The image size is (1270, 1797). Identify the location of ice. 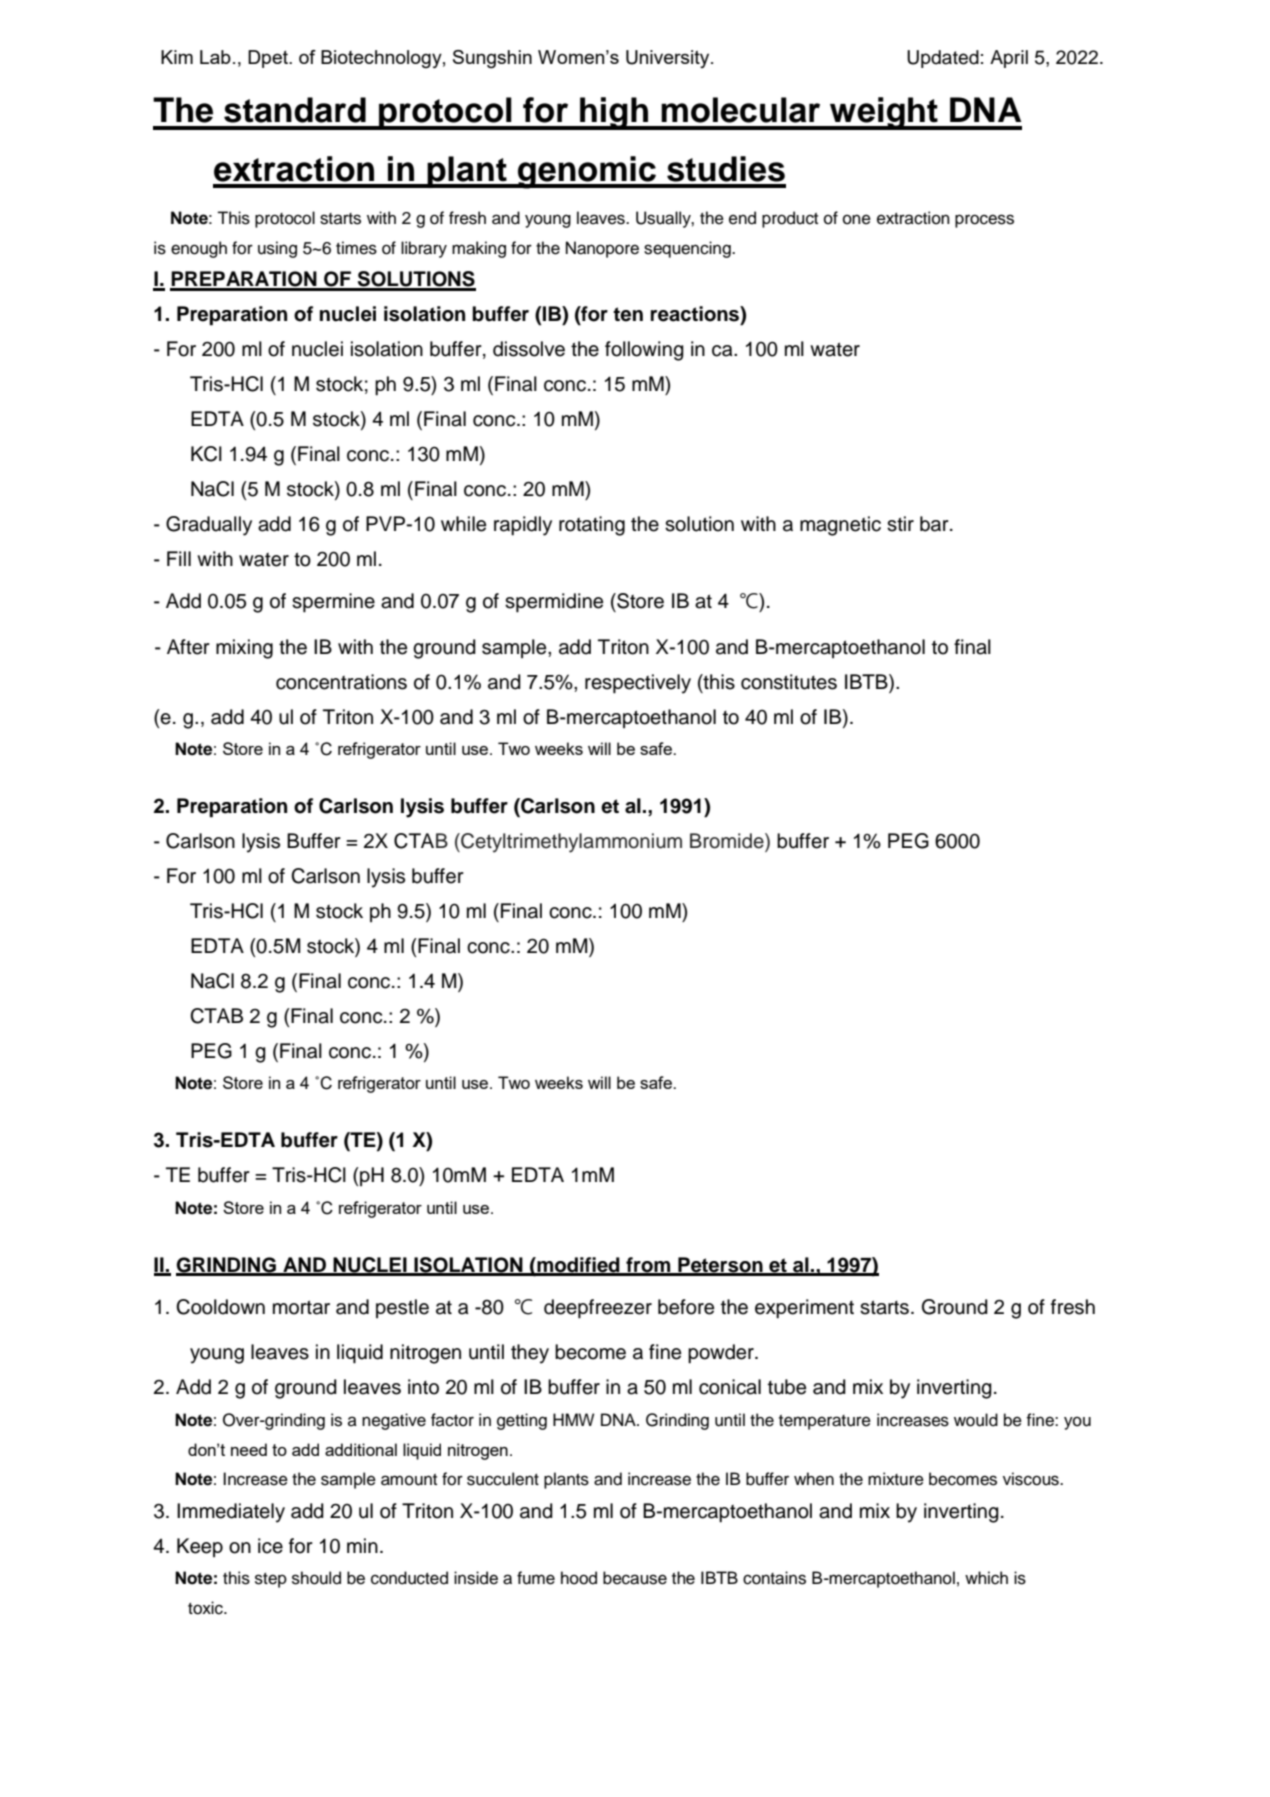
(270, 1546).
